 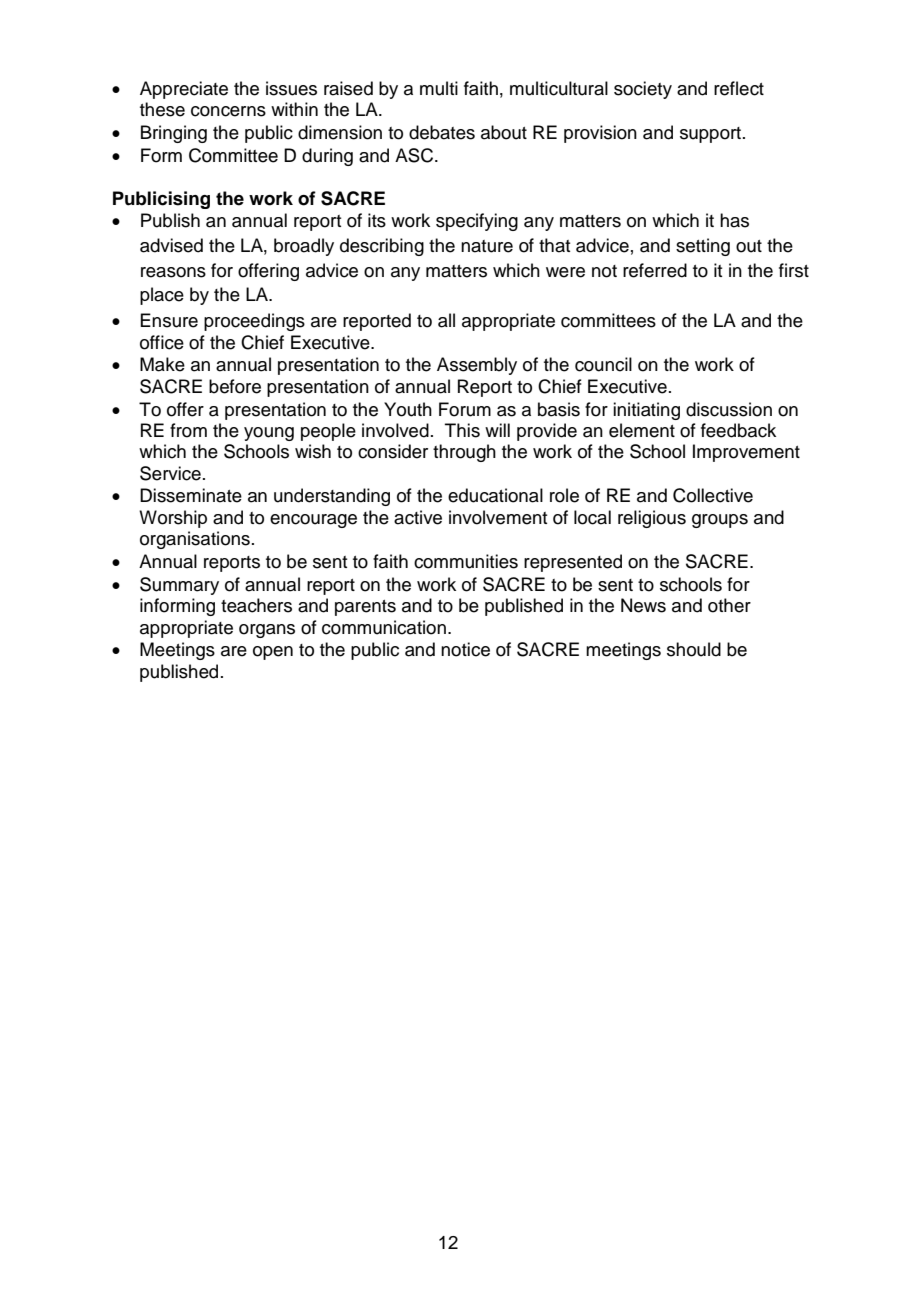 I want to click on educational, so click(x=495, y=495).
